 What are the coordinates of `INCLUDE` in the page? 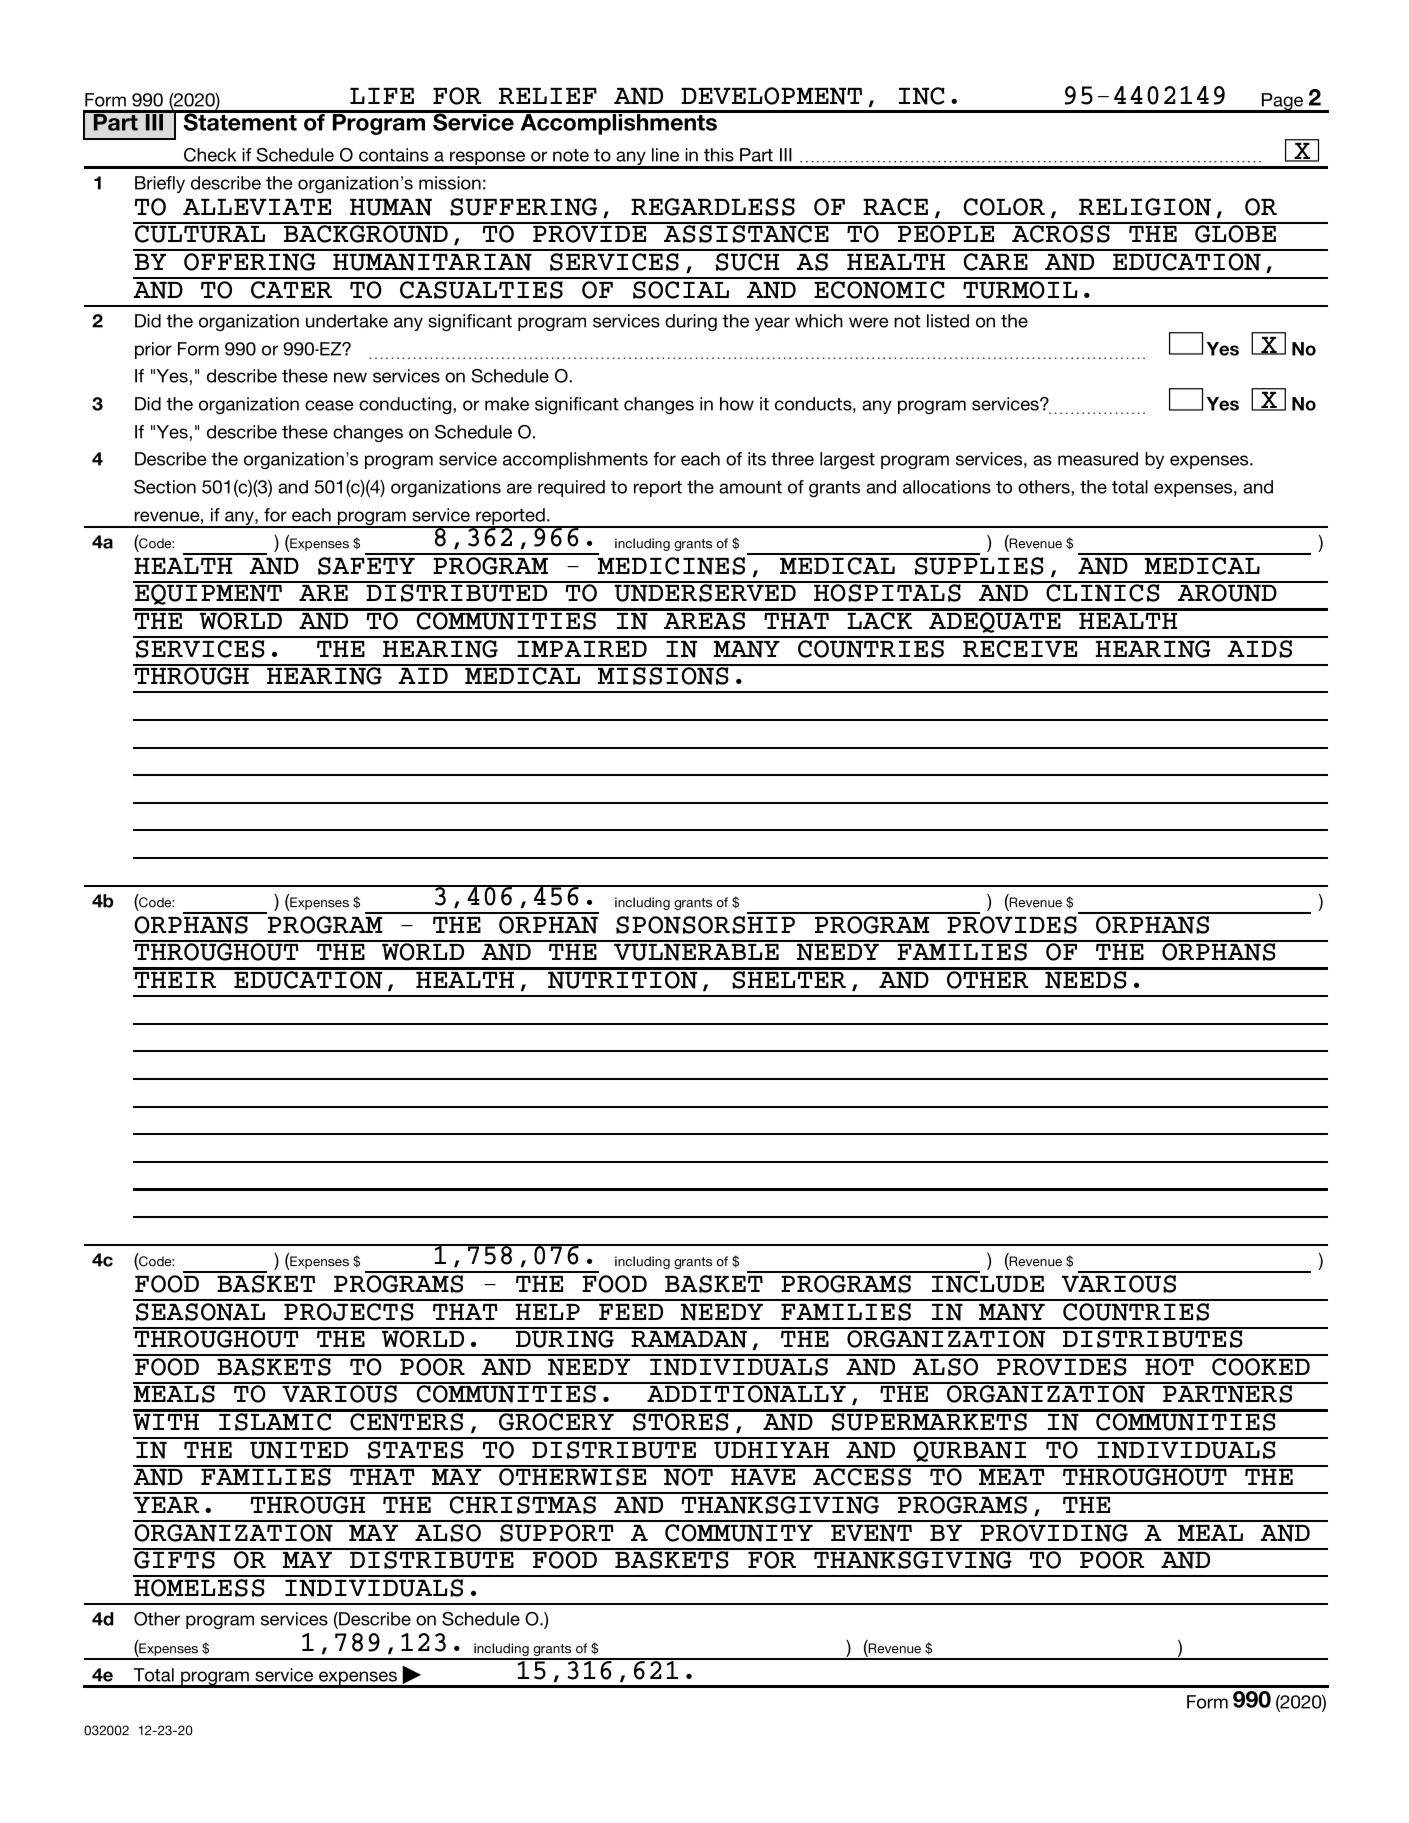 It's located at (988, 1284).
